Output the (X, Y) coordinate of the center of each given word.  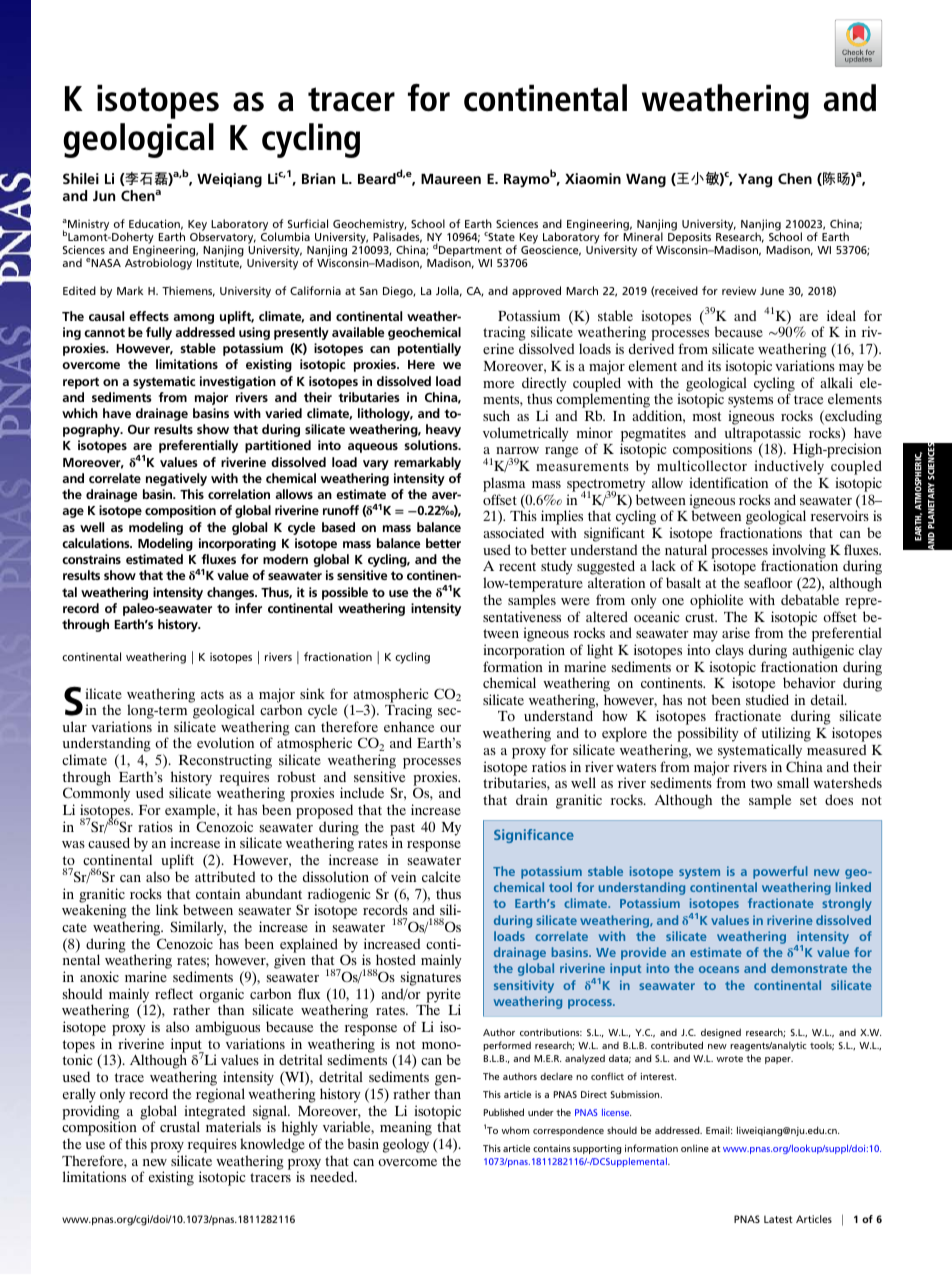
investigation (238, 382)
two (761, 783)
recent (517, 566)
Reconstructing (225, 761)
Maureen (451, 179)
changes (232, 593)
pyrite (443, 996)
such (496, 415)
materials (233, 1126)
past (402, 830)
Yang (755, 180)
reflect (174, 993)
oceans (719, 969)
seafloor (768, 582)
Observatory (223, 239)
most (707, 416)
